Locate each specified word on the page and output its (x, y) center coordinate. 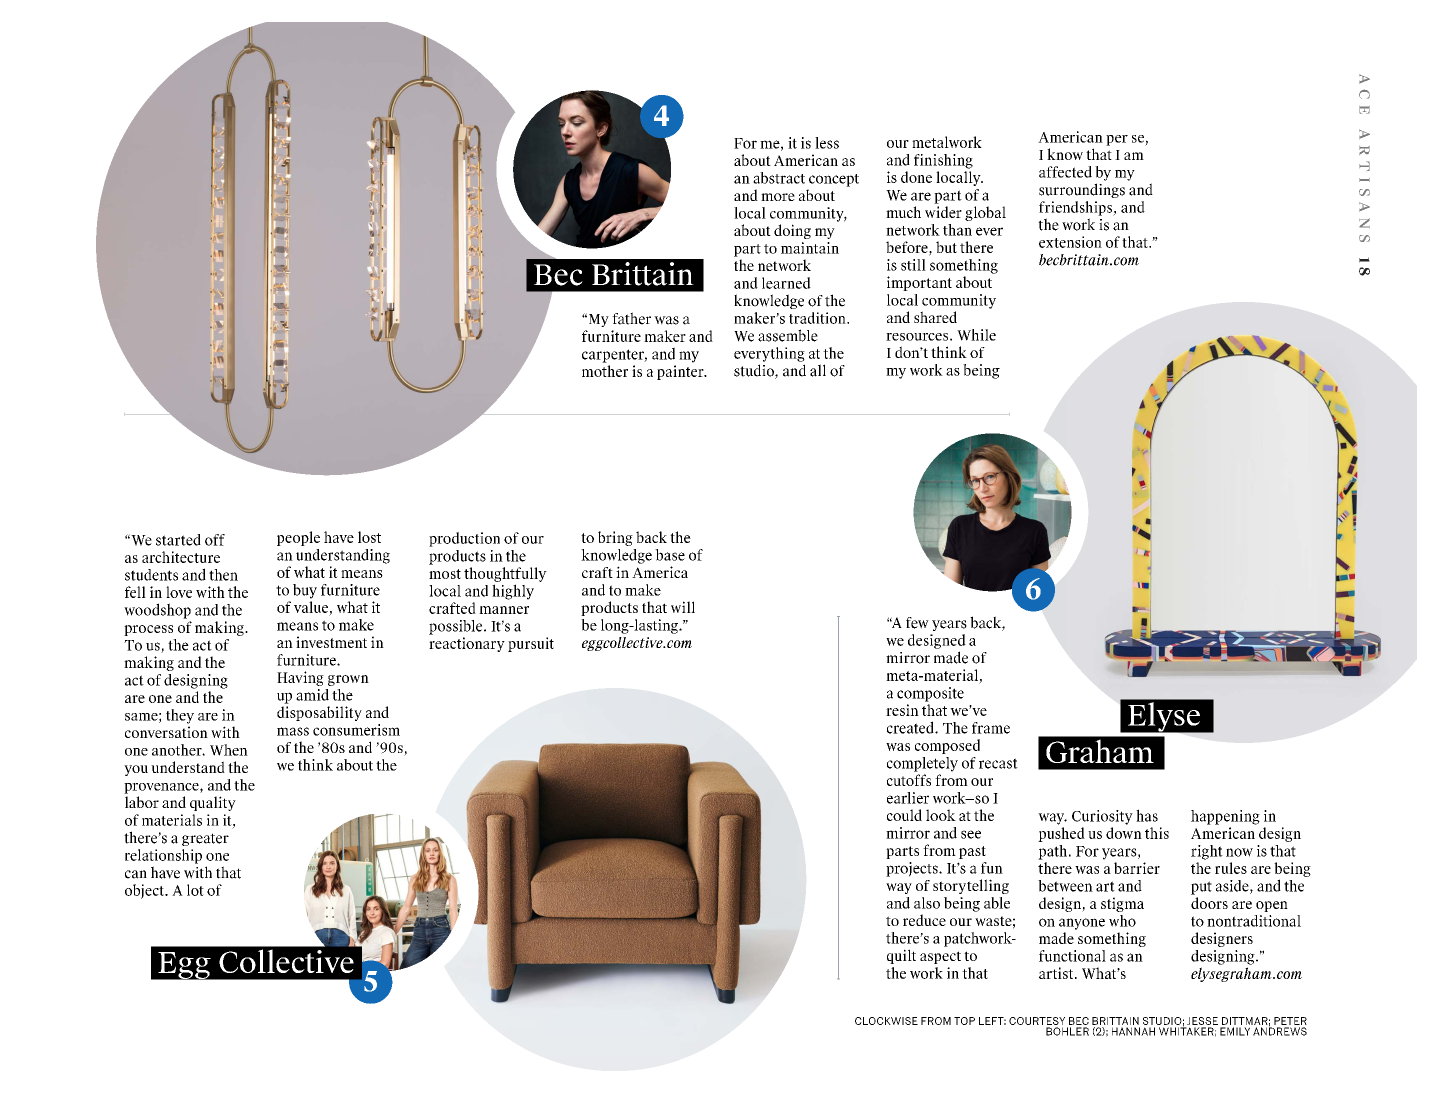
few (917, 623)
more (778, 197)
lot (195, 890)
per (1117, 140)
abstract (779, 178)
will (683, 607)
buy (305, 591)
